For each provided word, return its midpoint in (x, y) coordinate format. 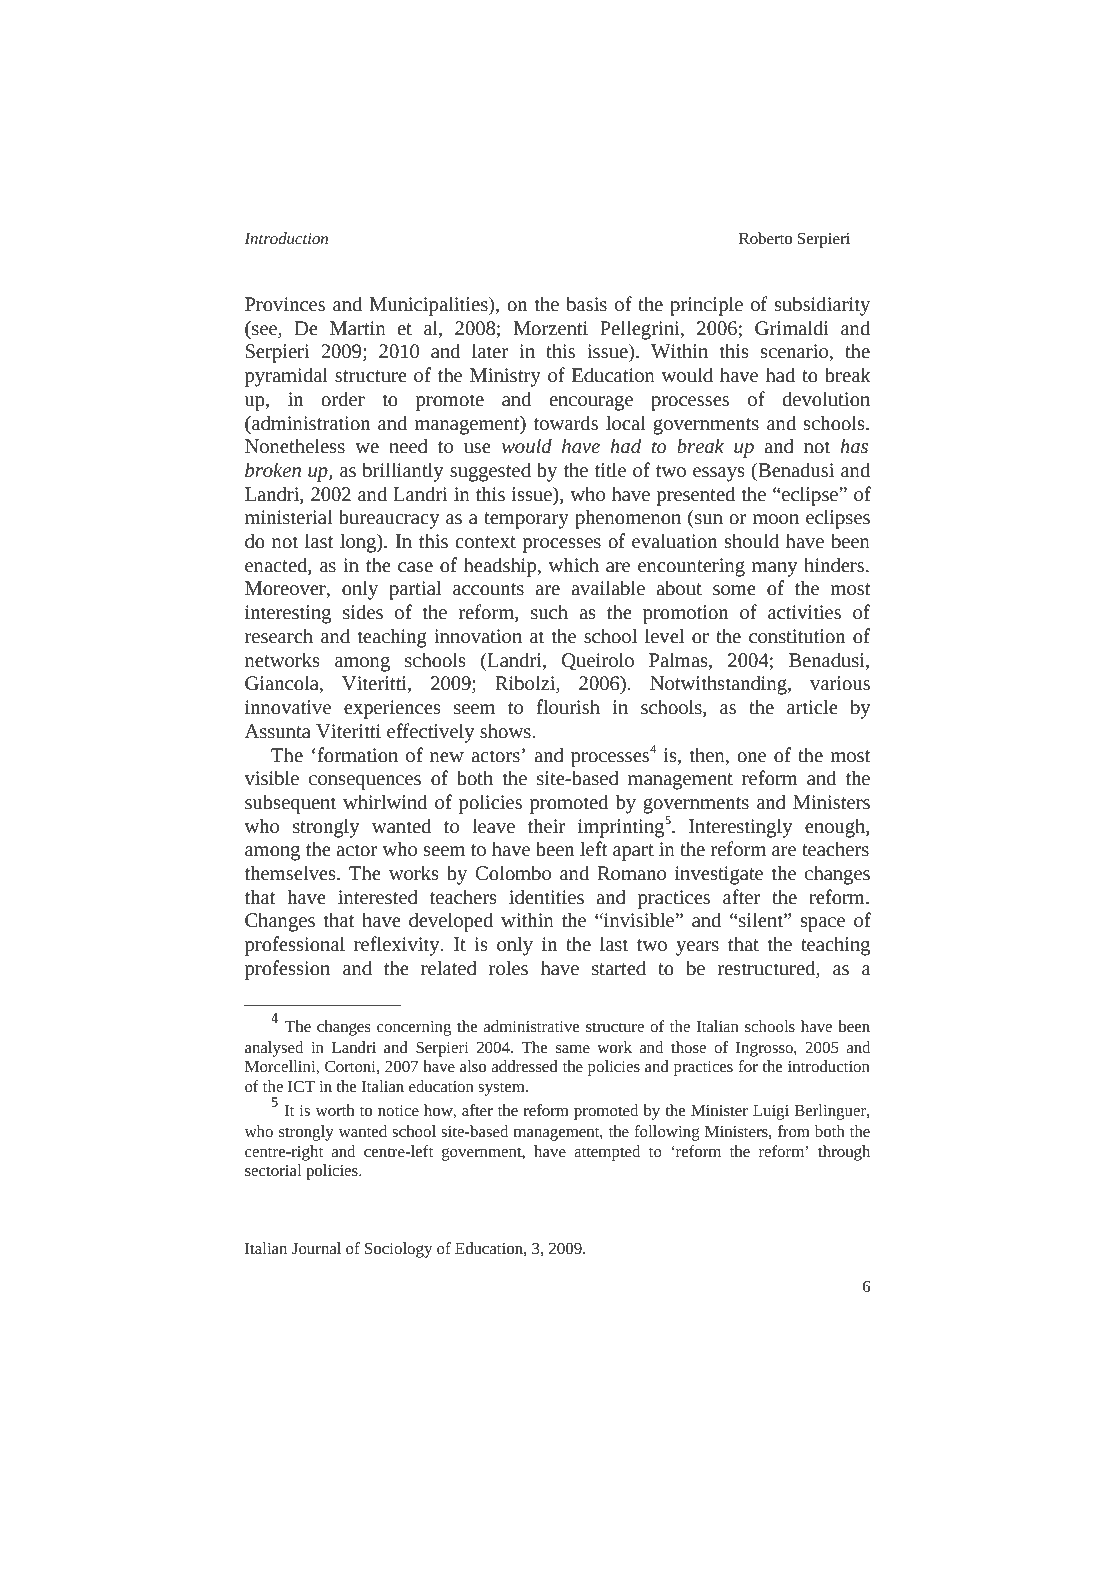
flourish (568, 706)
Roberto (765, 238)
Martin (358, 328)
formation (356, 754)
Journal (316, 1248)
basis (586, 303)
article (812, 706)
